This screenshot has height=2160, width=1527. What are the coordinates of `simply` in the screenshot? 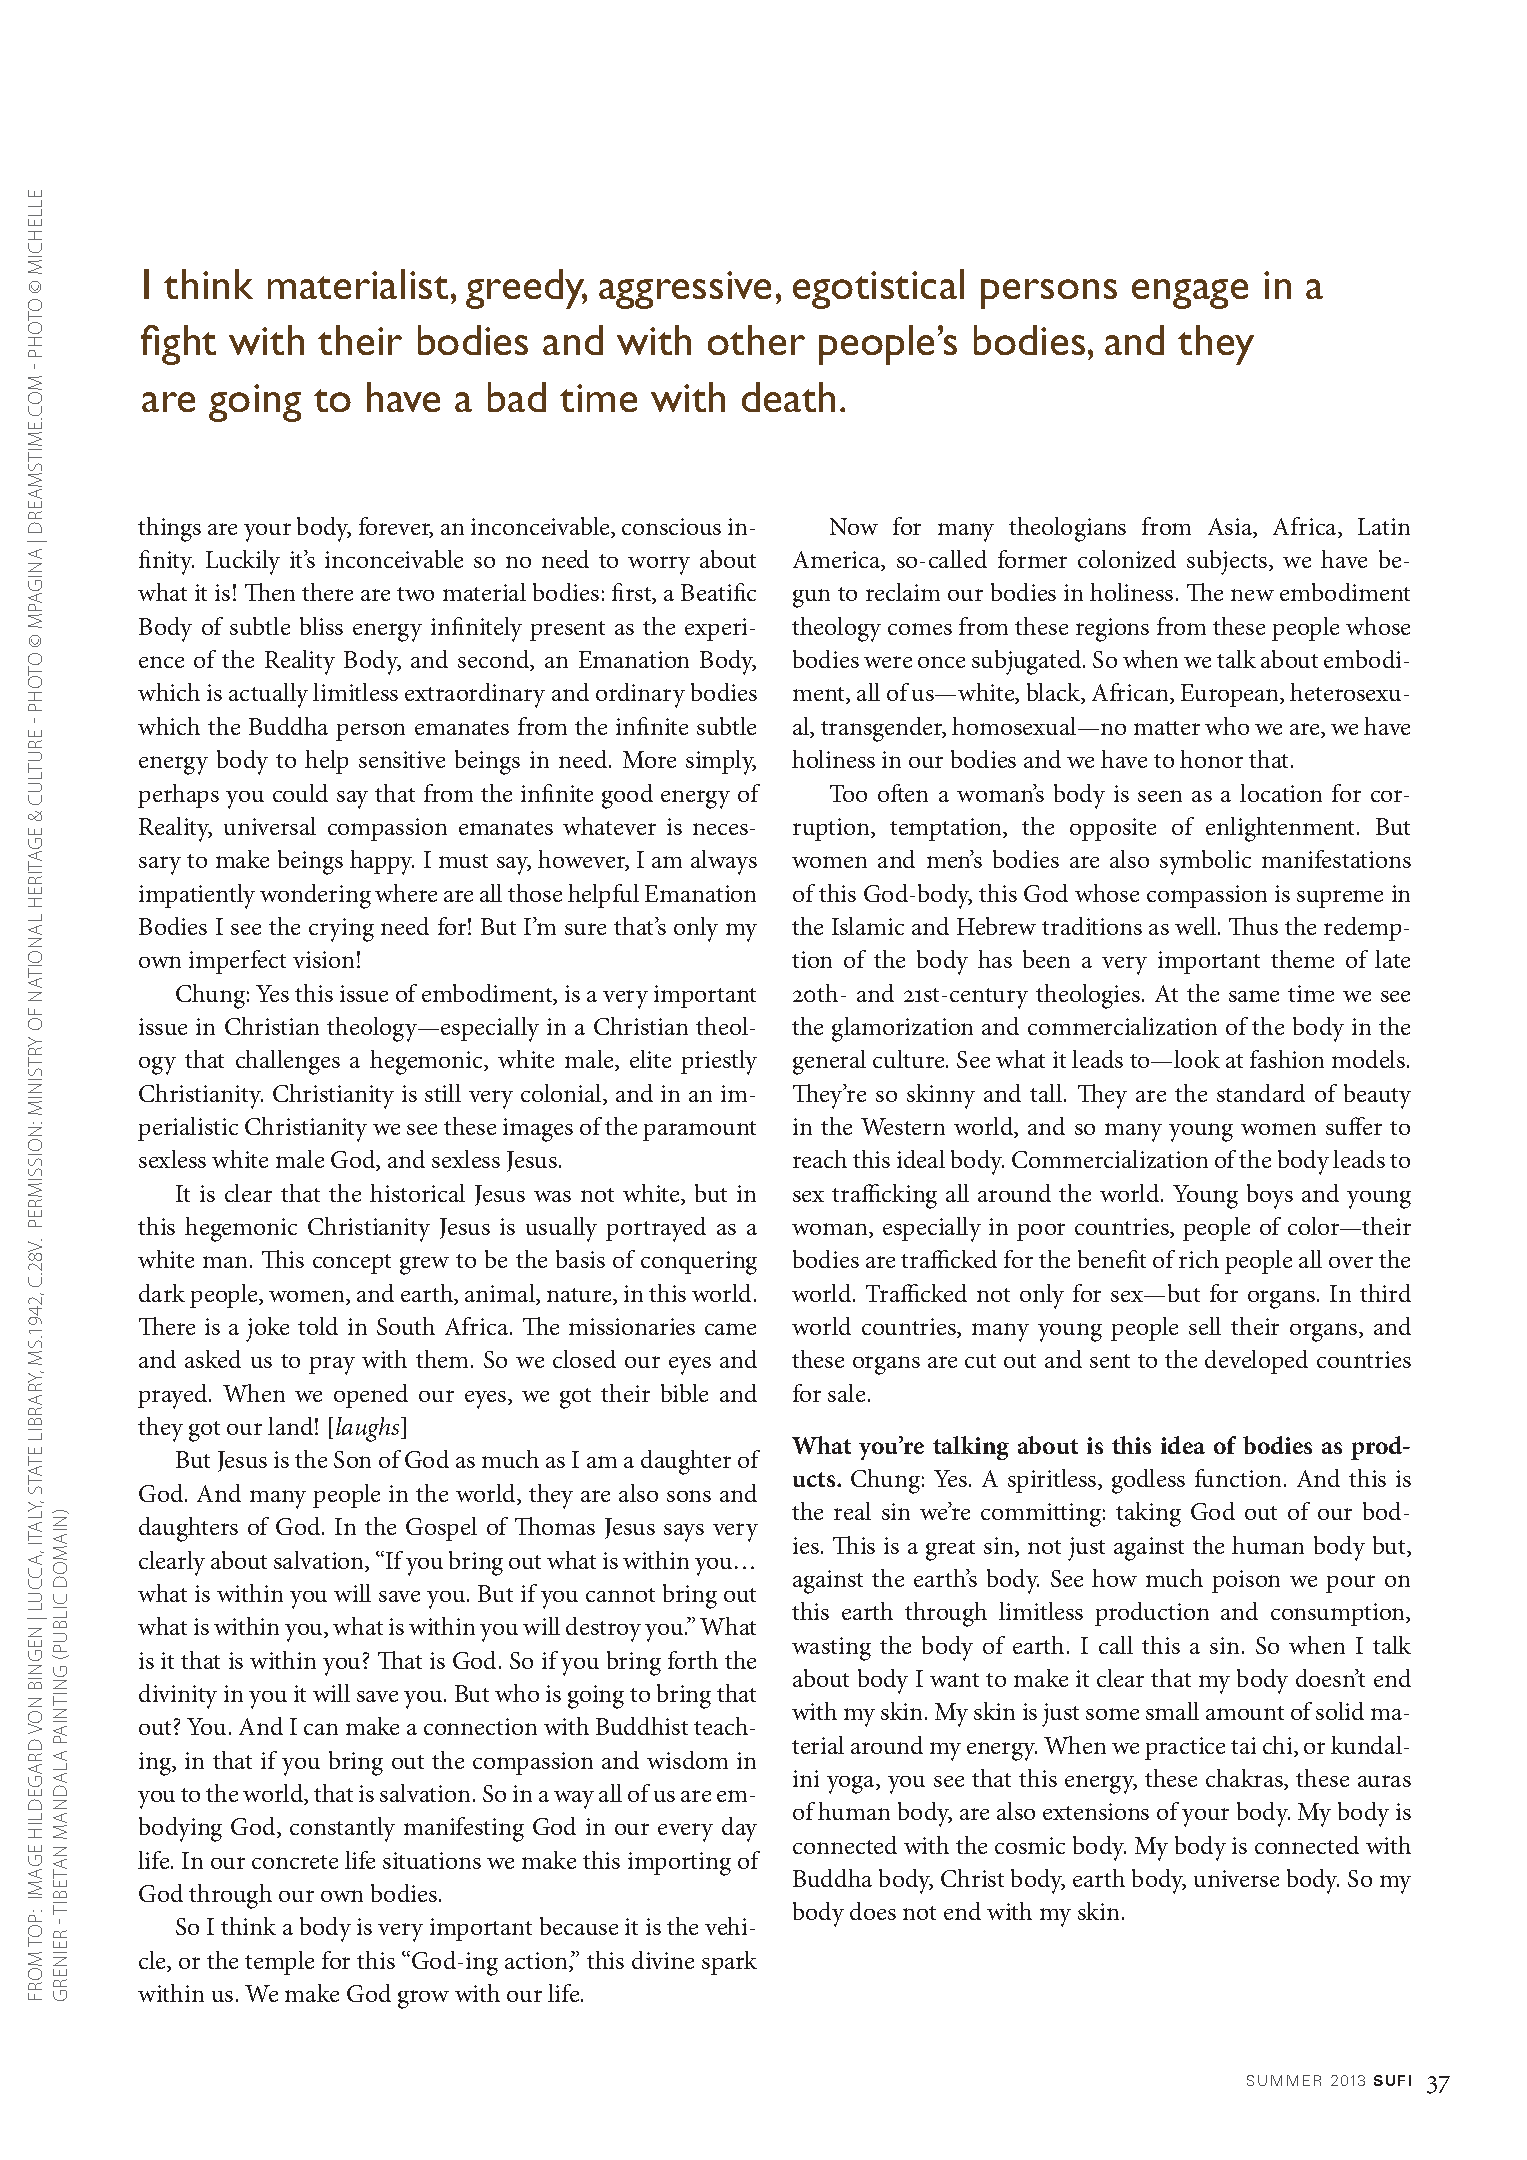 It's located at (721, 762).
